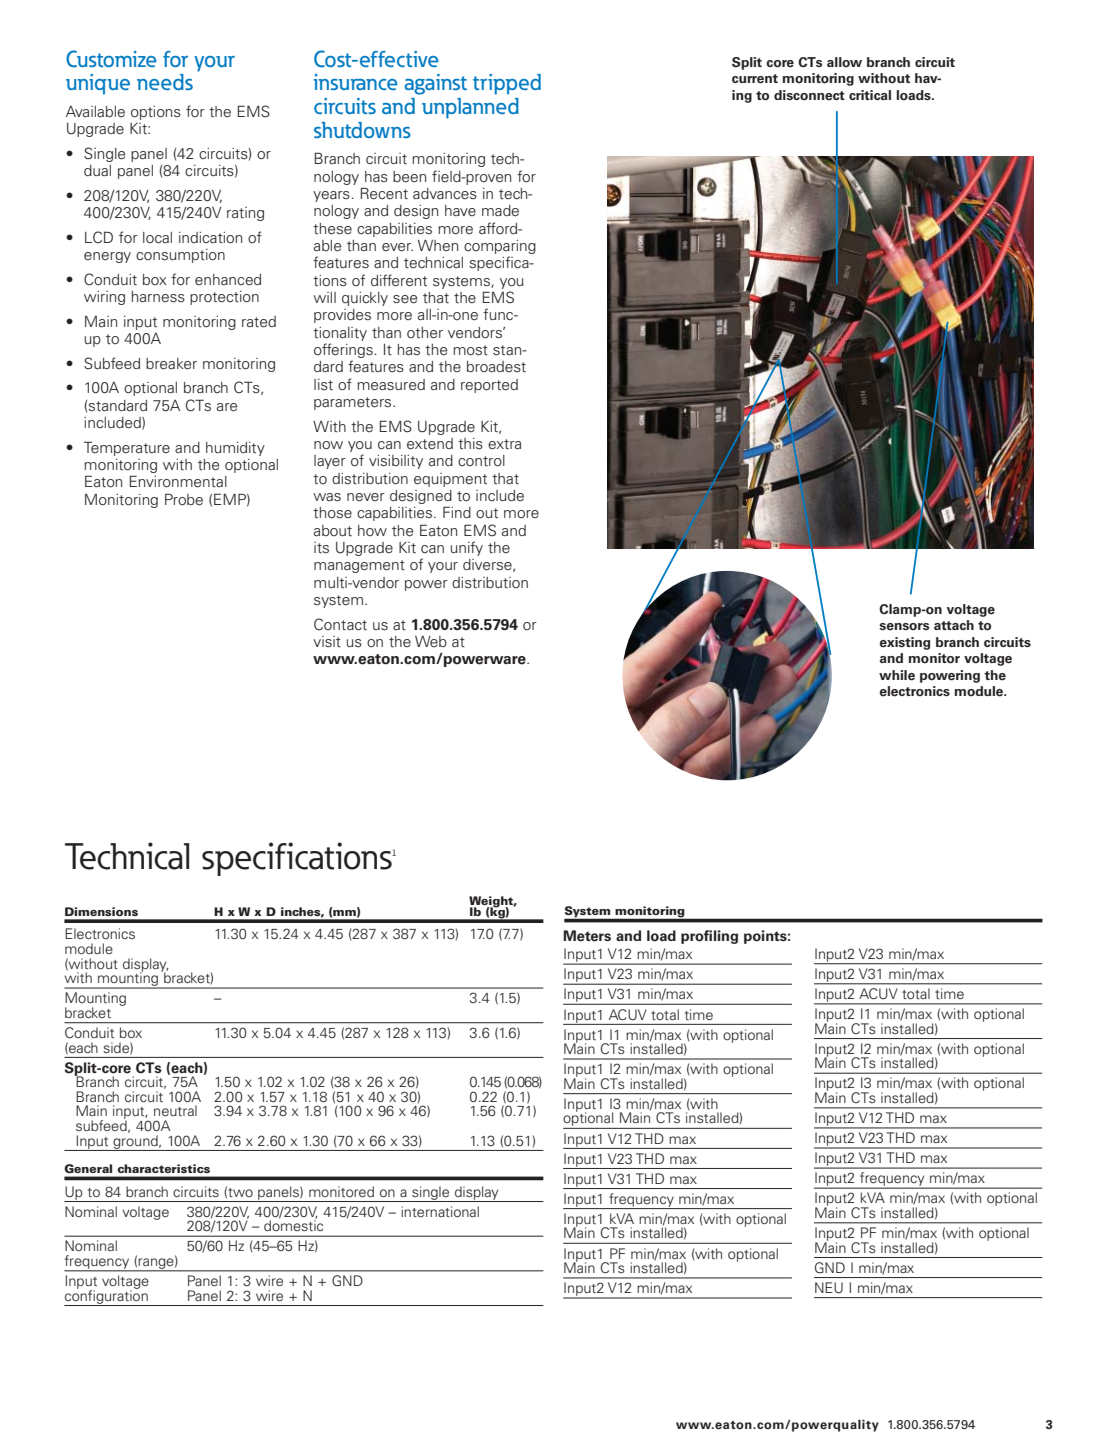  Describe the element at coordinates (327, 642) in the screenshot. I see `visit` at that location.
